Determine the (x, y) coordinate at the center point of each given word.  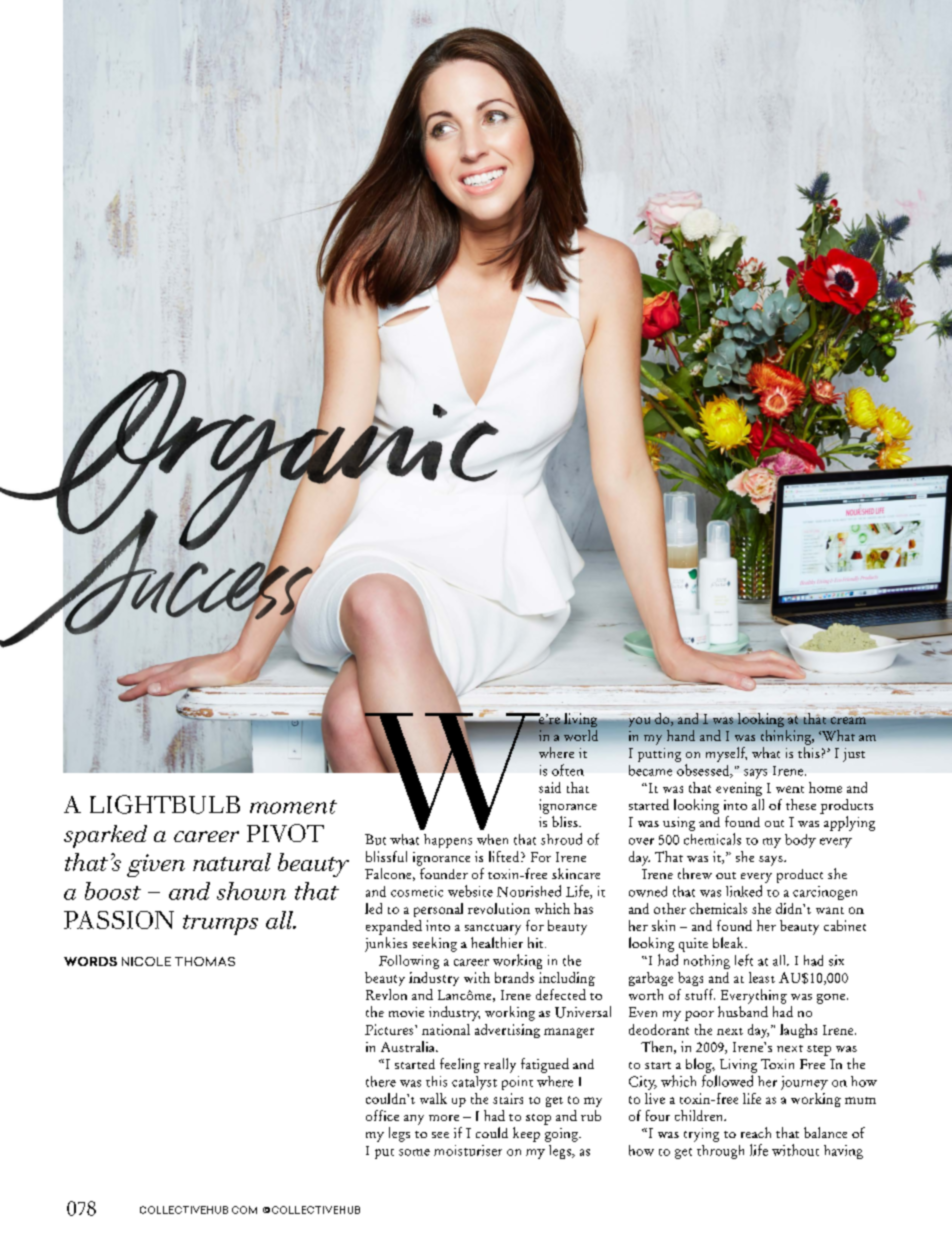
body (800, 841)
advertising (507, 1031)
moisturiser (468, 1150)
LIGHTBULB (165, 804)
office (382, 1115)
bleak (729, 942)
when (492, 839)
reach (756, 1132)
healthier (497, 942)
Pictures (390, 1029)
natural (232, 862)
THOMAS (205, 961)
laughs (798, 1031)
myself (726, 754)
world (579, 734)
